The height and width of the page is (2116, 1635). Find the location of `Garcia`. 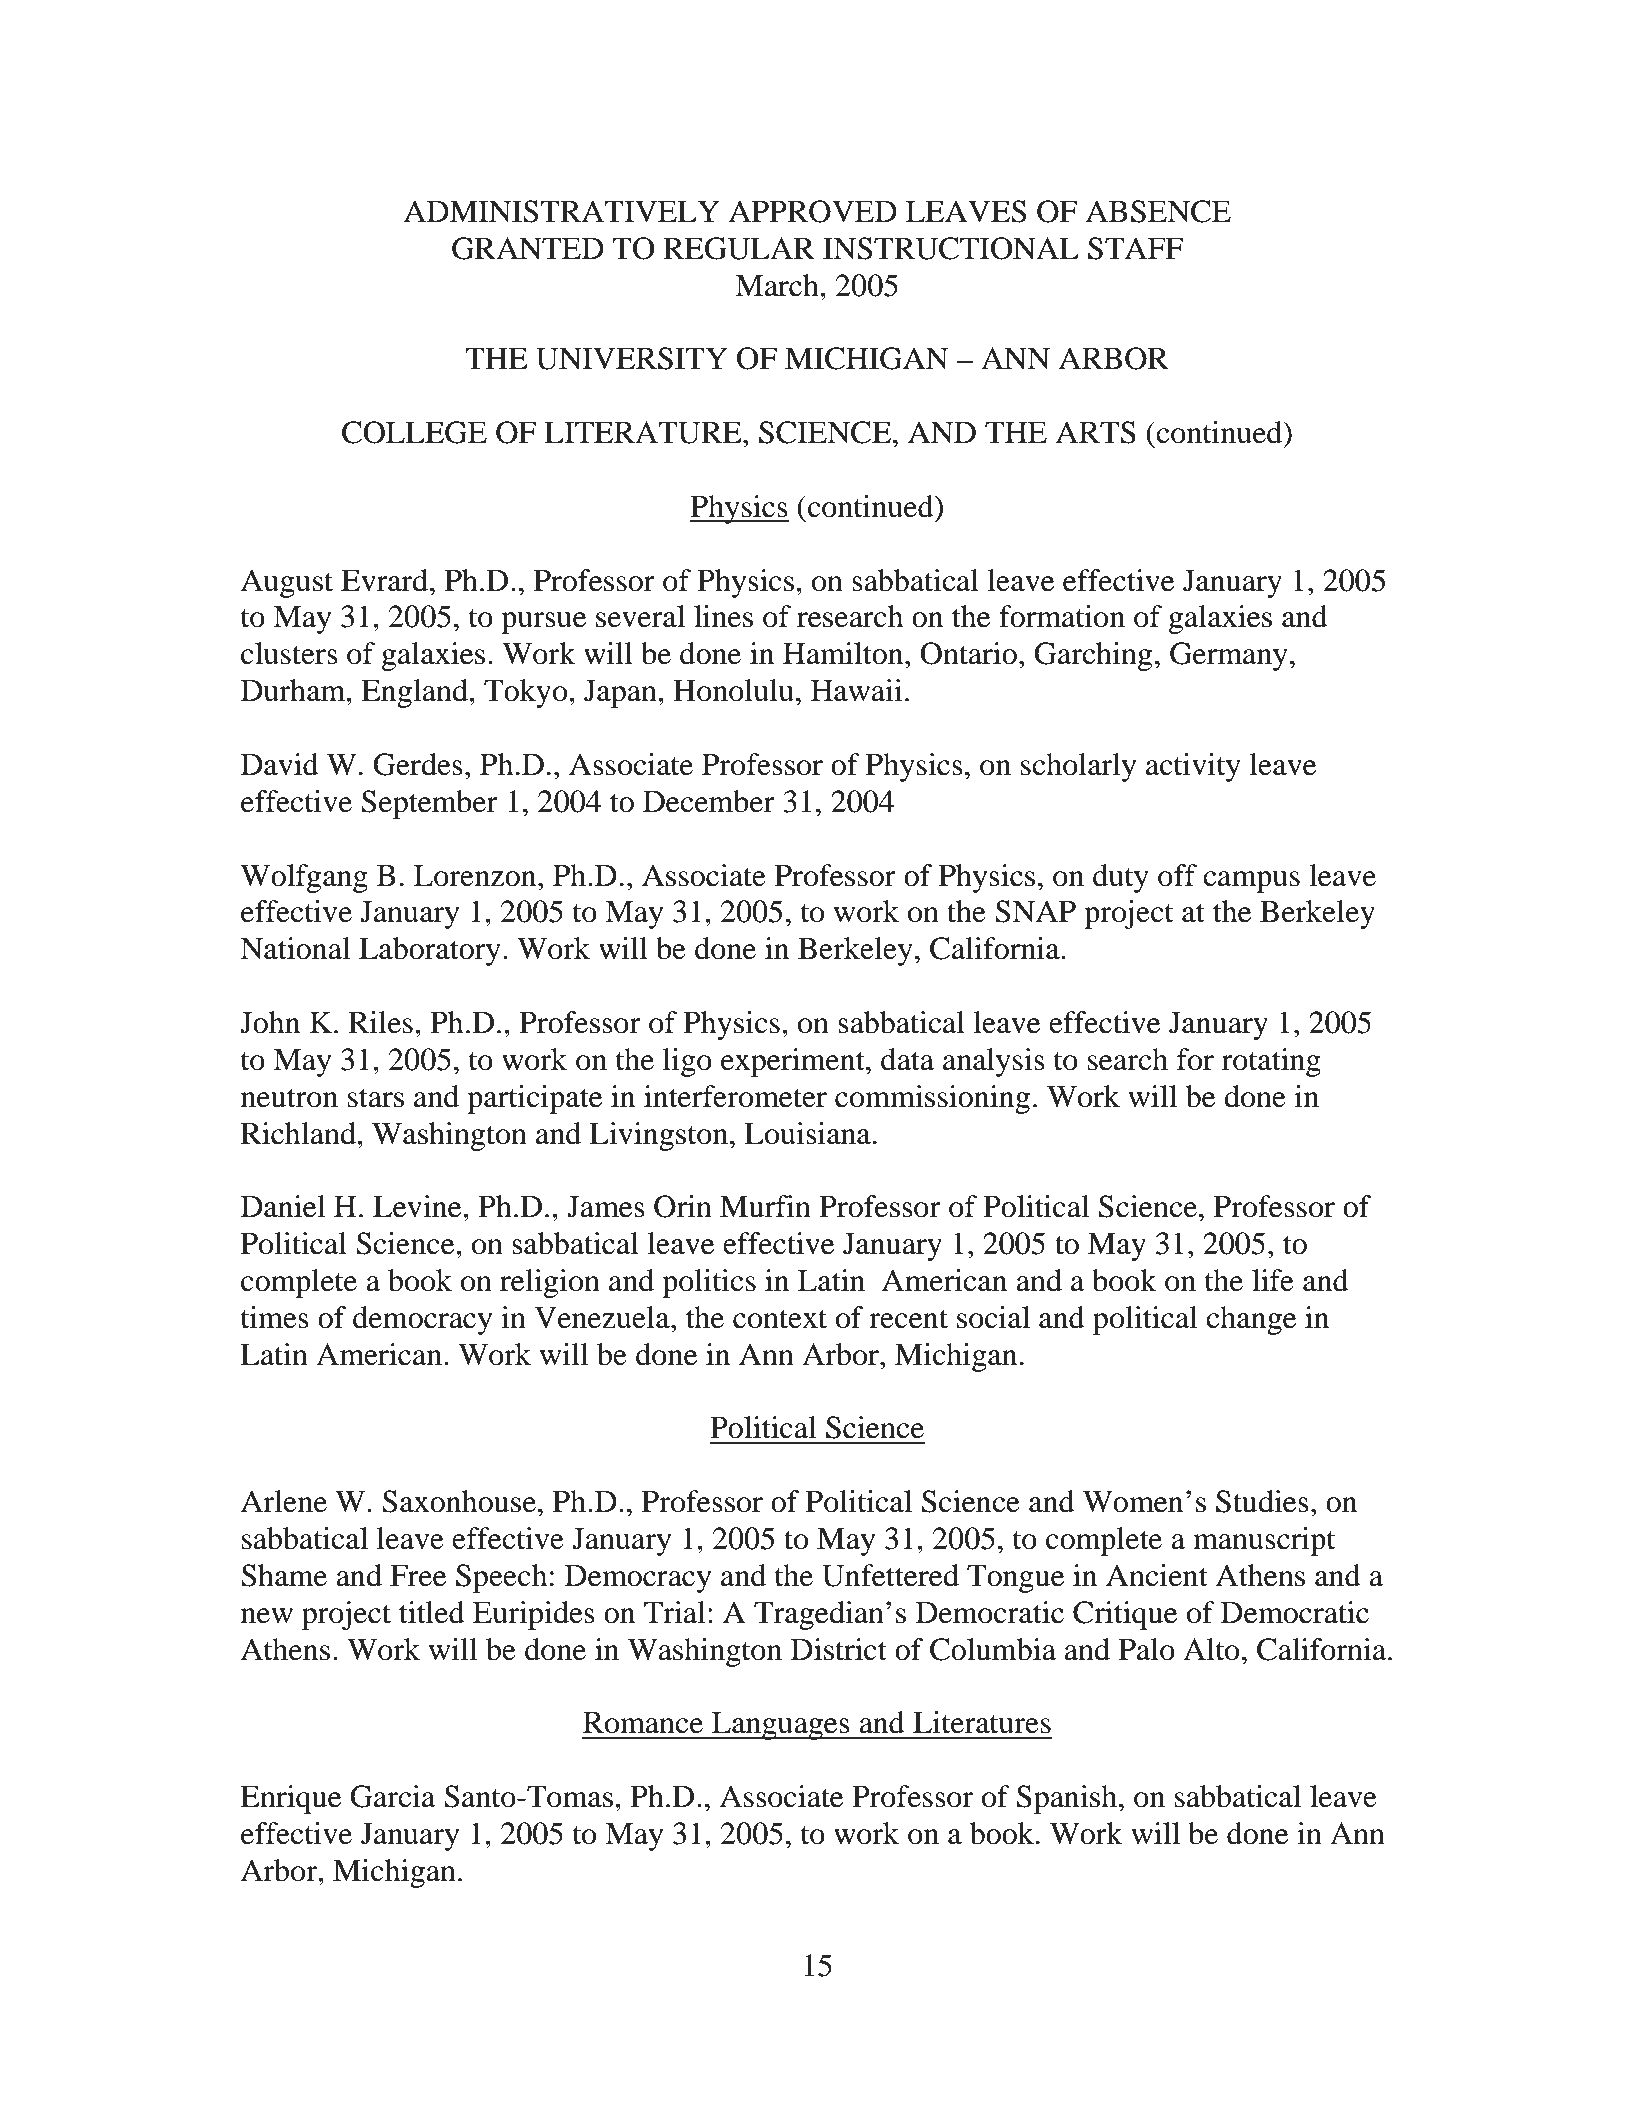

Garcia is located at coordinates (393, 1796).
